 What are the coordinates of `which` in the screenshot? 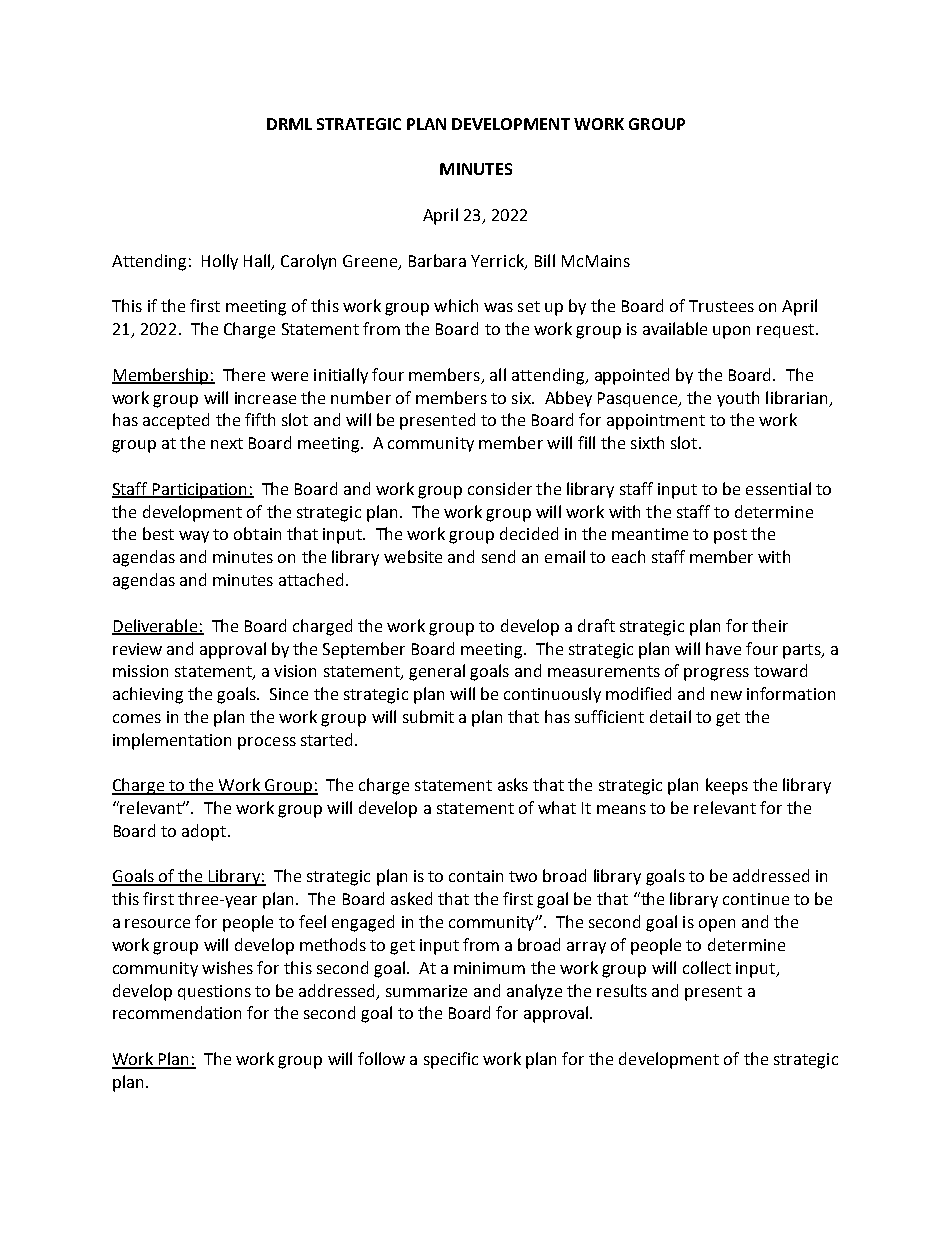 It's located at (456, 305).
